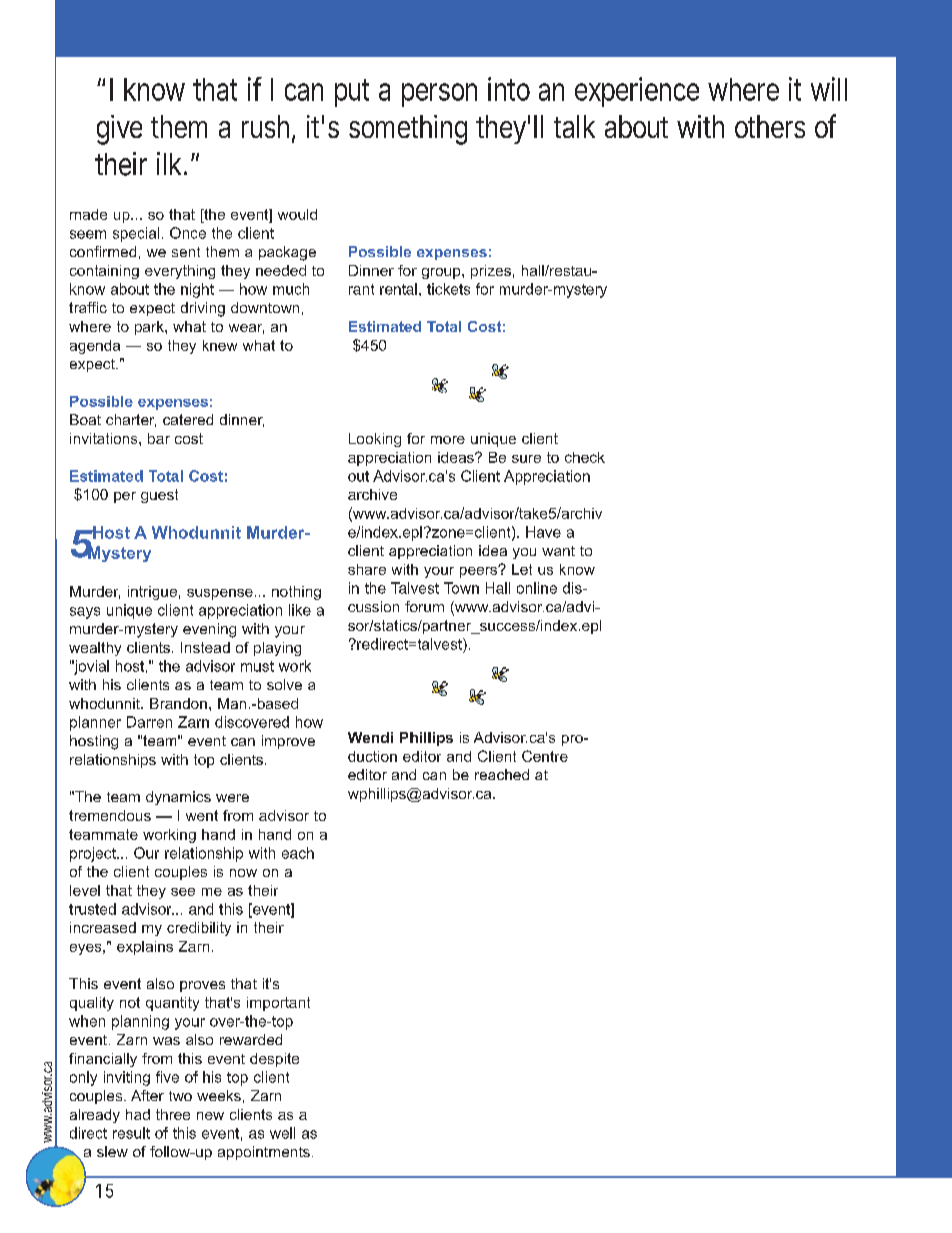 Image resolution: width=952 pixels, height=1233 pixels. What do you see at coordinates (770, 126) in the screenshot?
I see `others` at bounding box center [770, 126].
